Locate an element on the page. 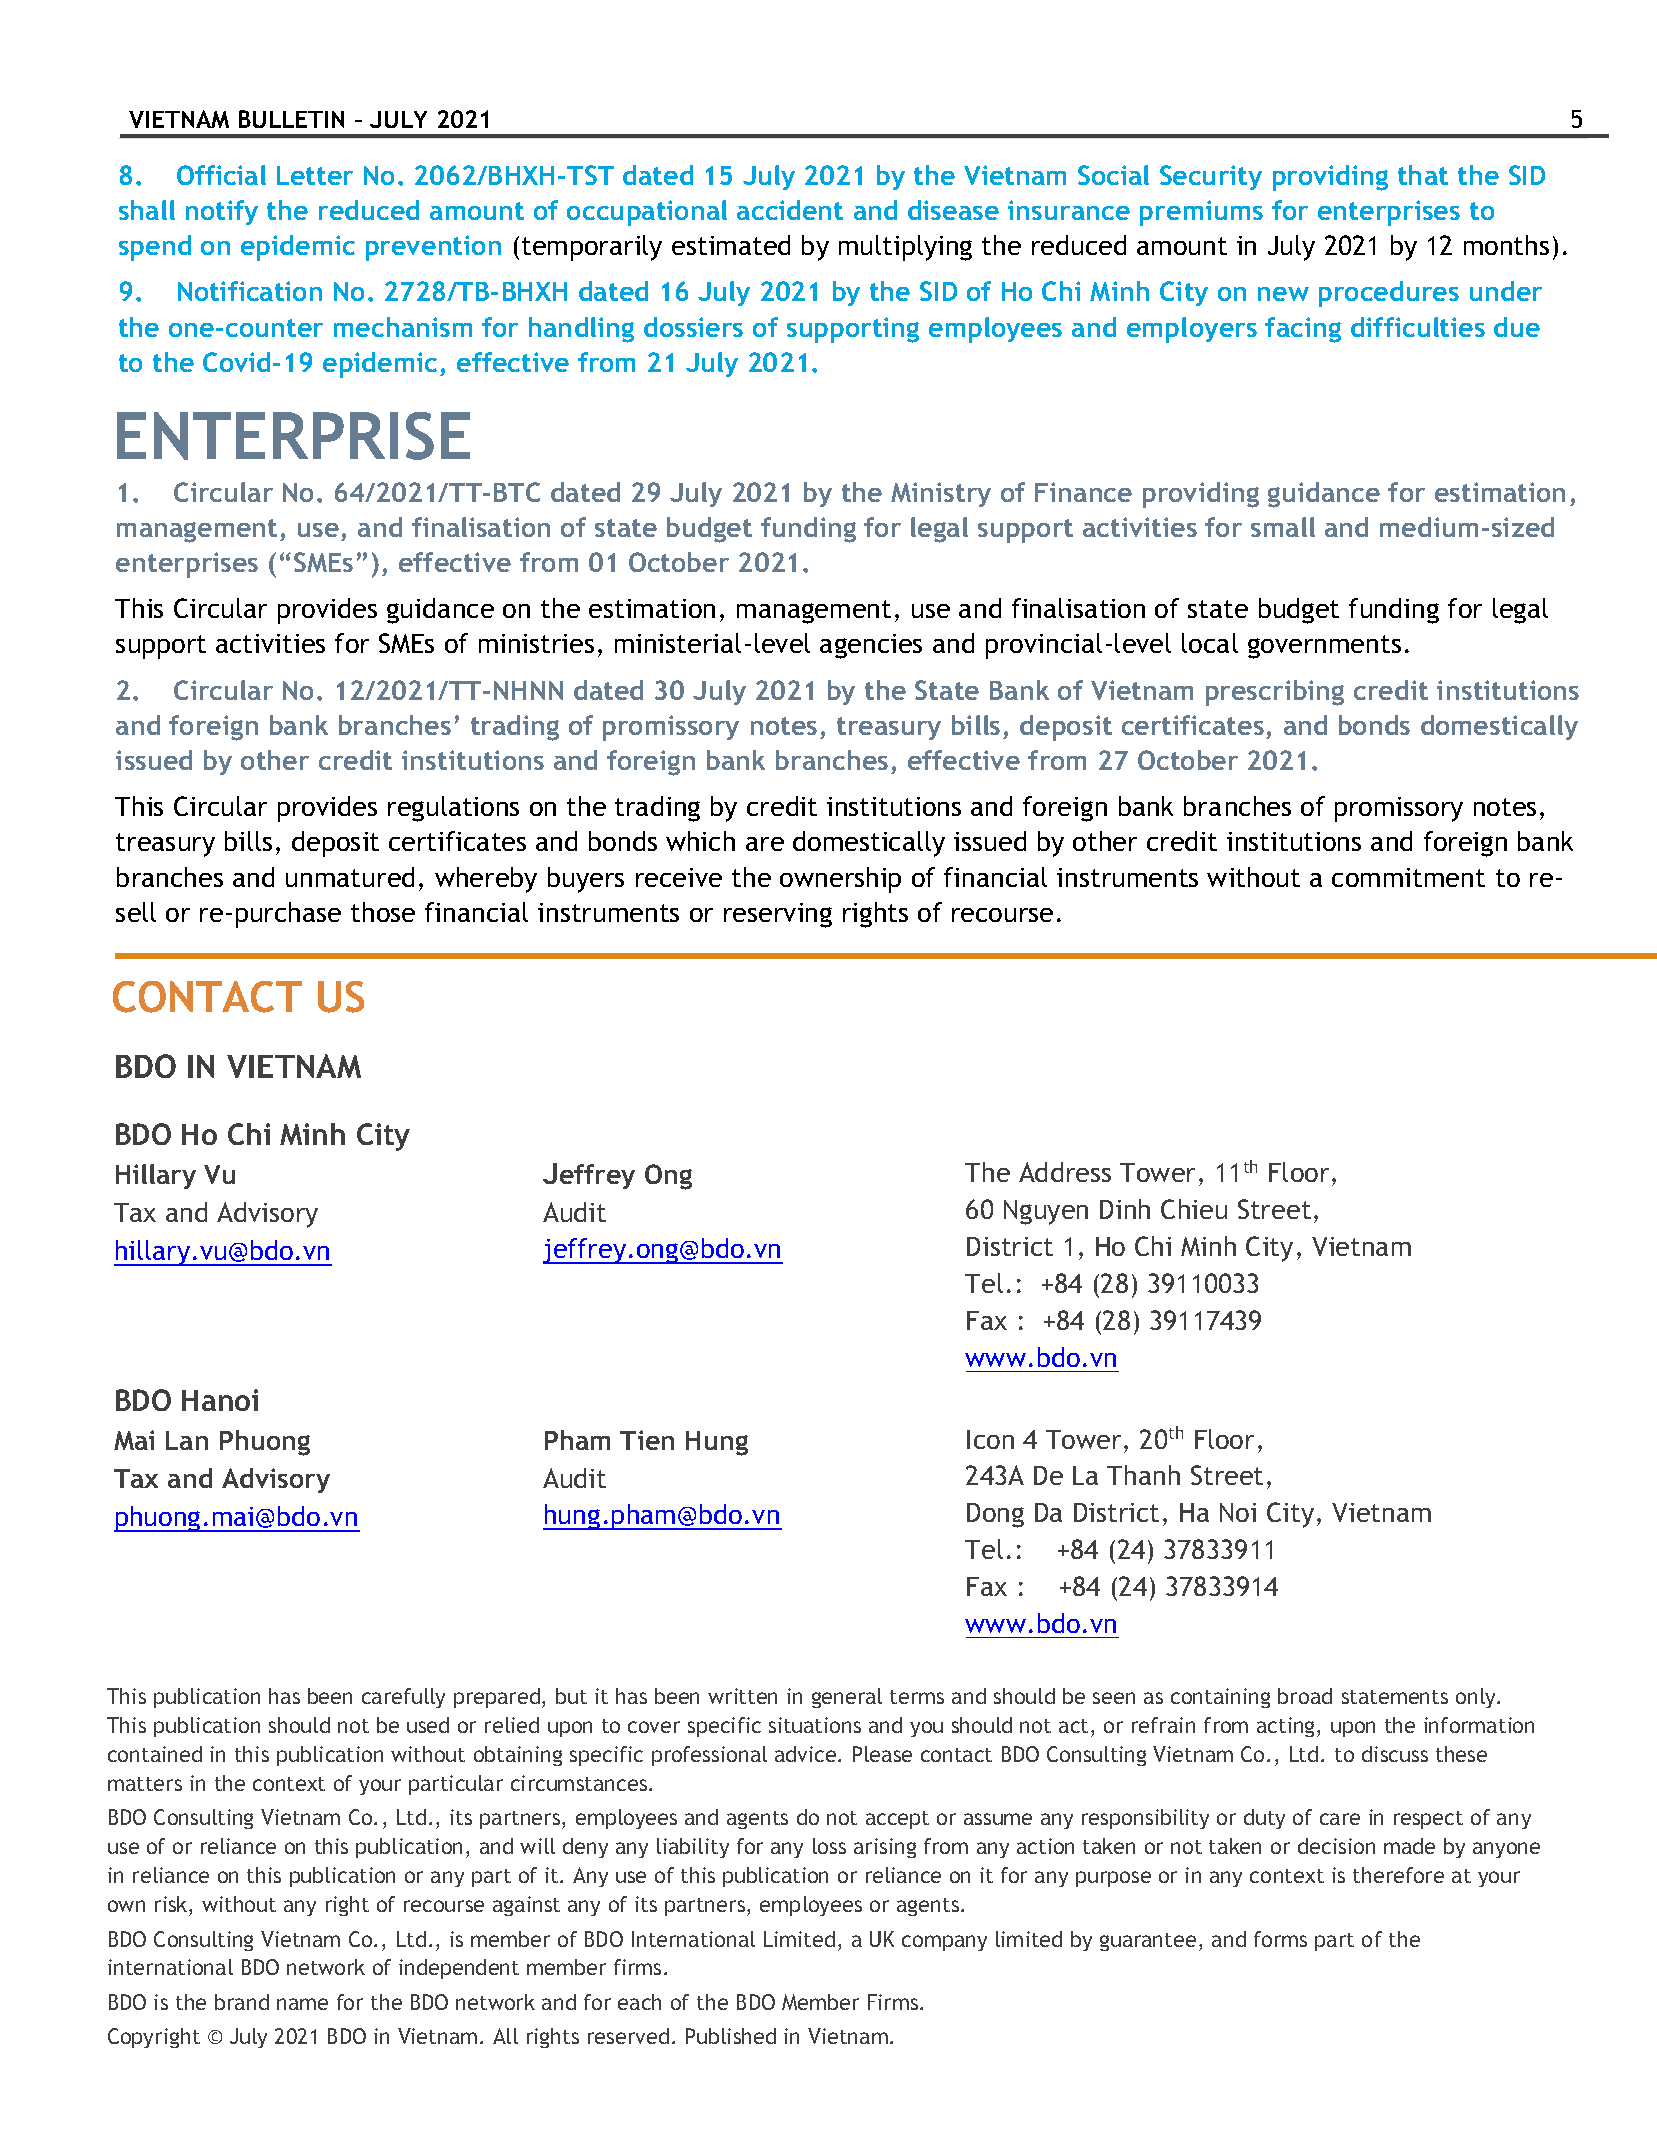 This document has width=1657, height=2145. company is located at coordinates (944, 1943).
